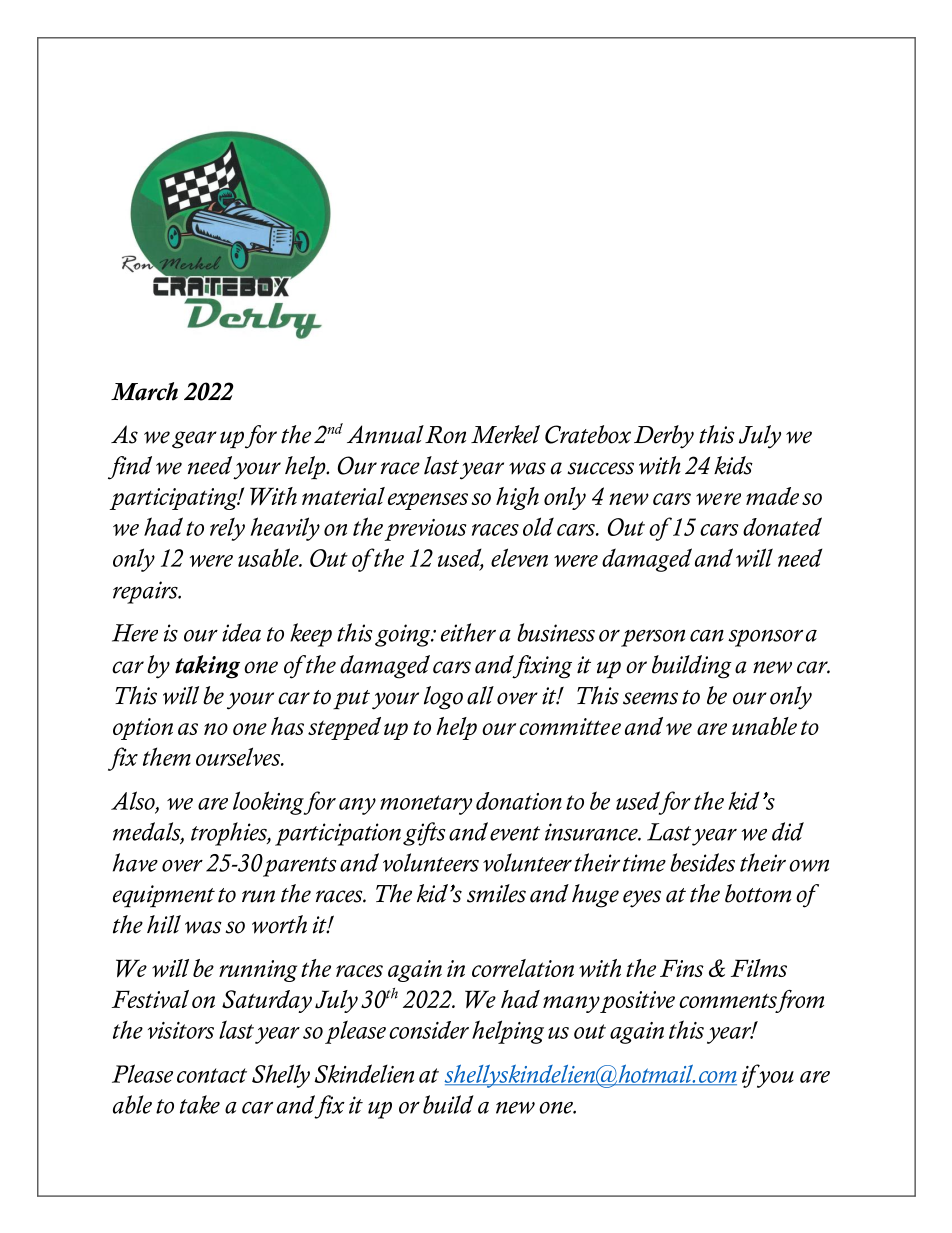 Image resolution: width=952 pixels, height=1233 pixels. Describe the element at coordinates (212, 1075) in the screenshot. I see `contact` at that location.
